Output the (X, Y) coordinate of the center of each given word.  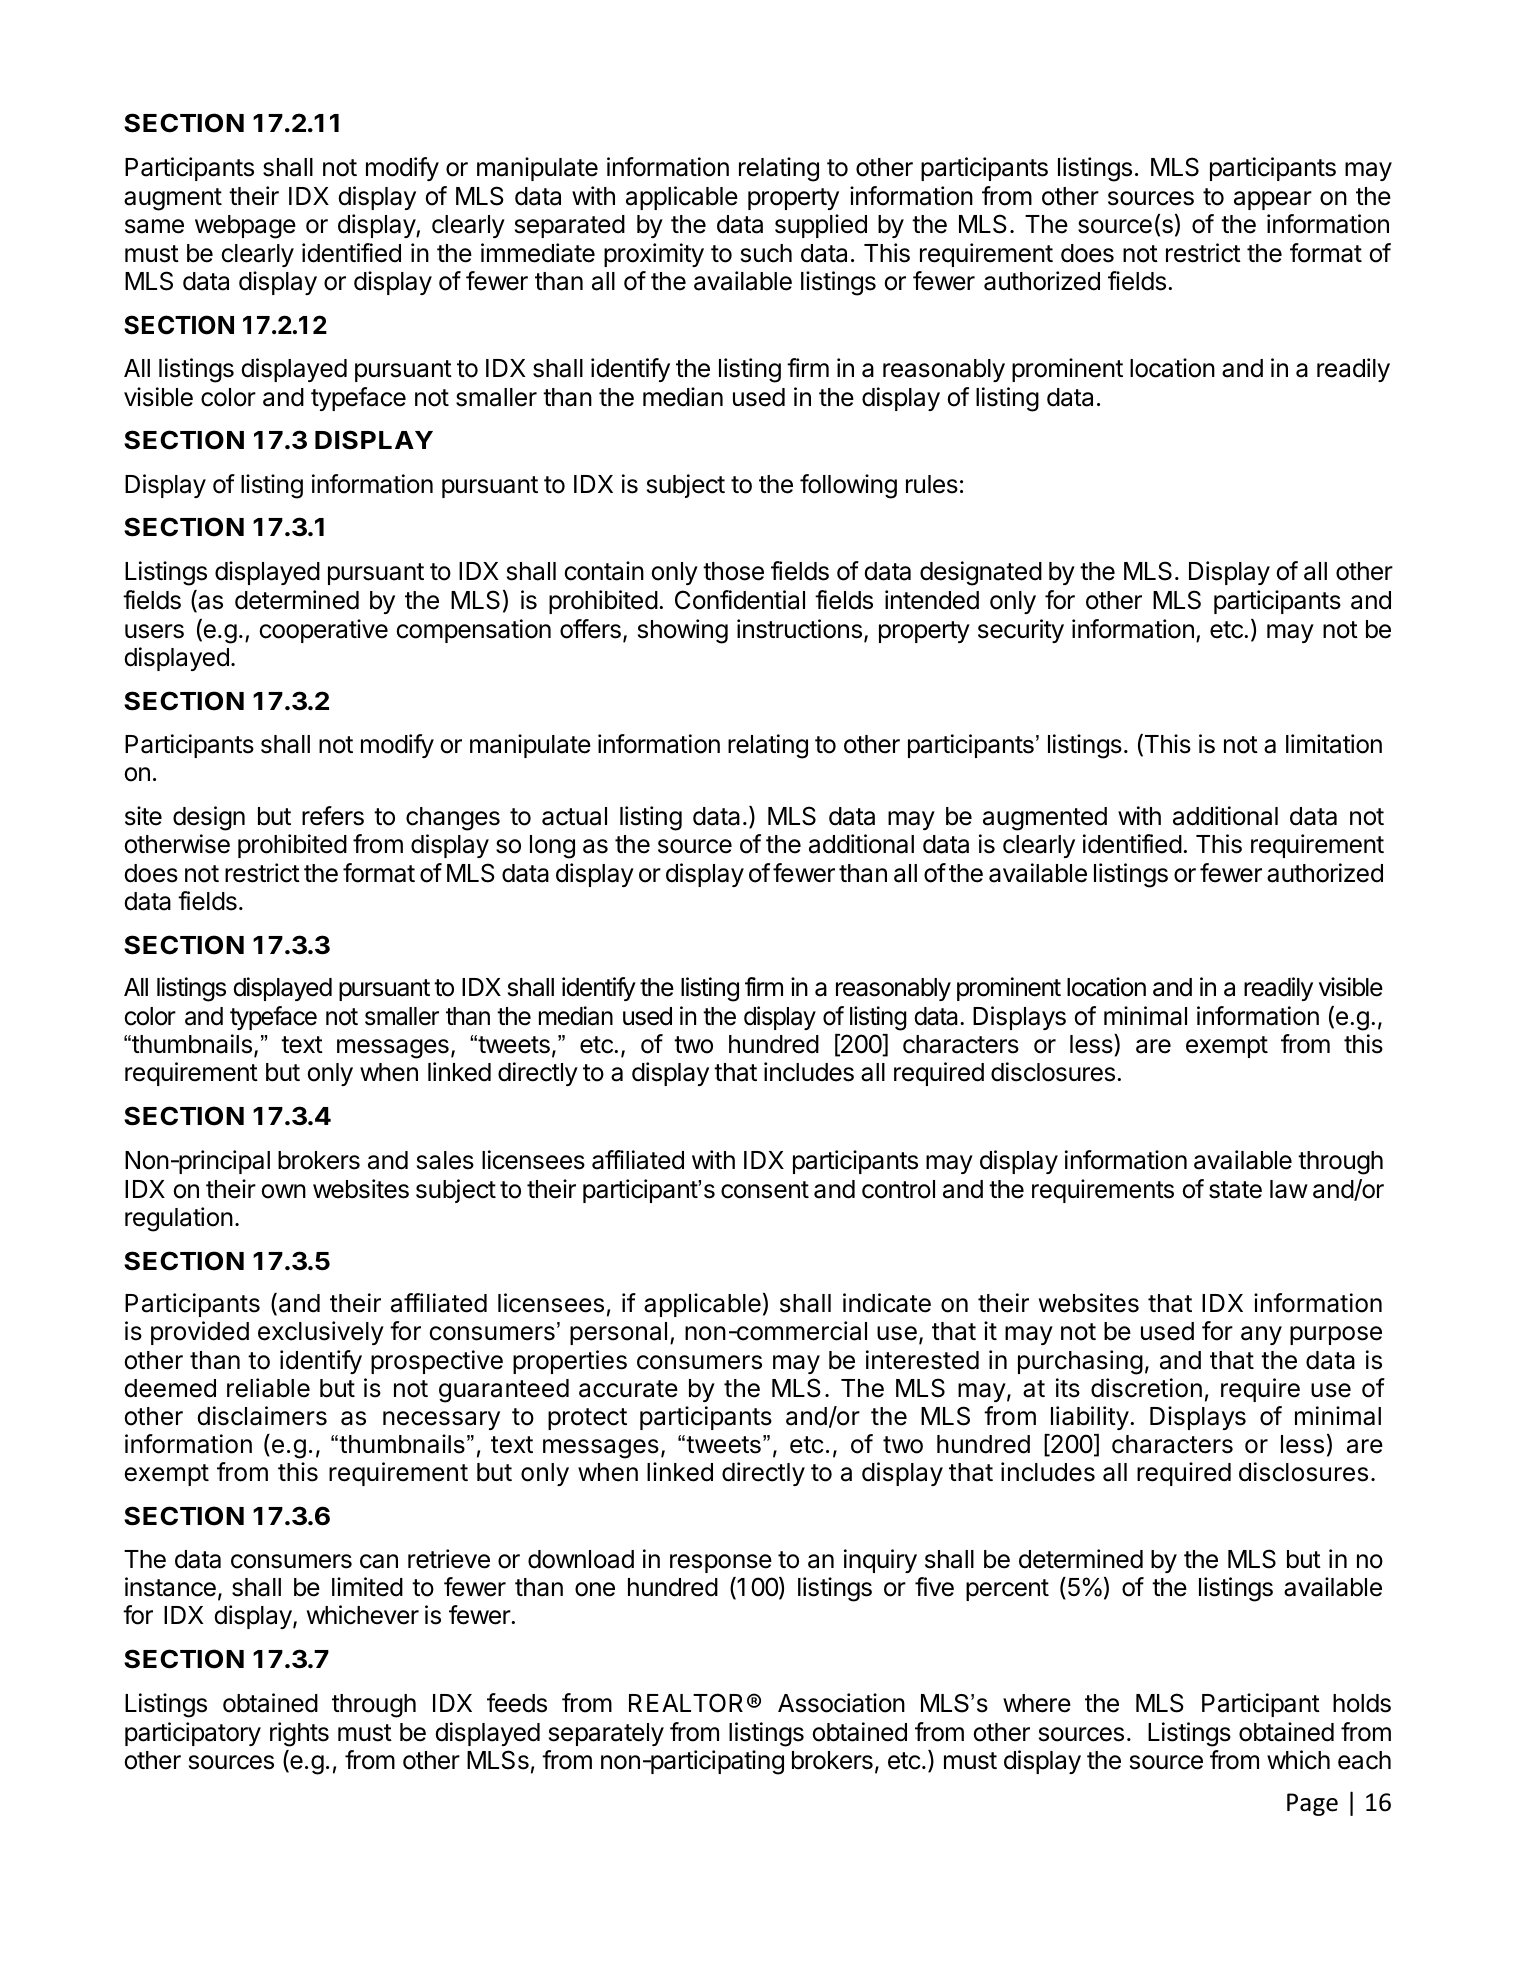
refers (333, 816)
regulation (179, 1219)
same (154, 226)
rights (299, 1734)
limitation (1334, 744)
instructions (799, 629)
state (1235, 1190)
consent (765, 1190)
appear (1273, 200)
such (766, 253)
